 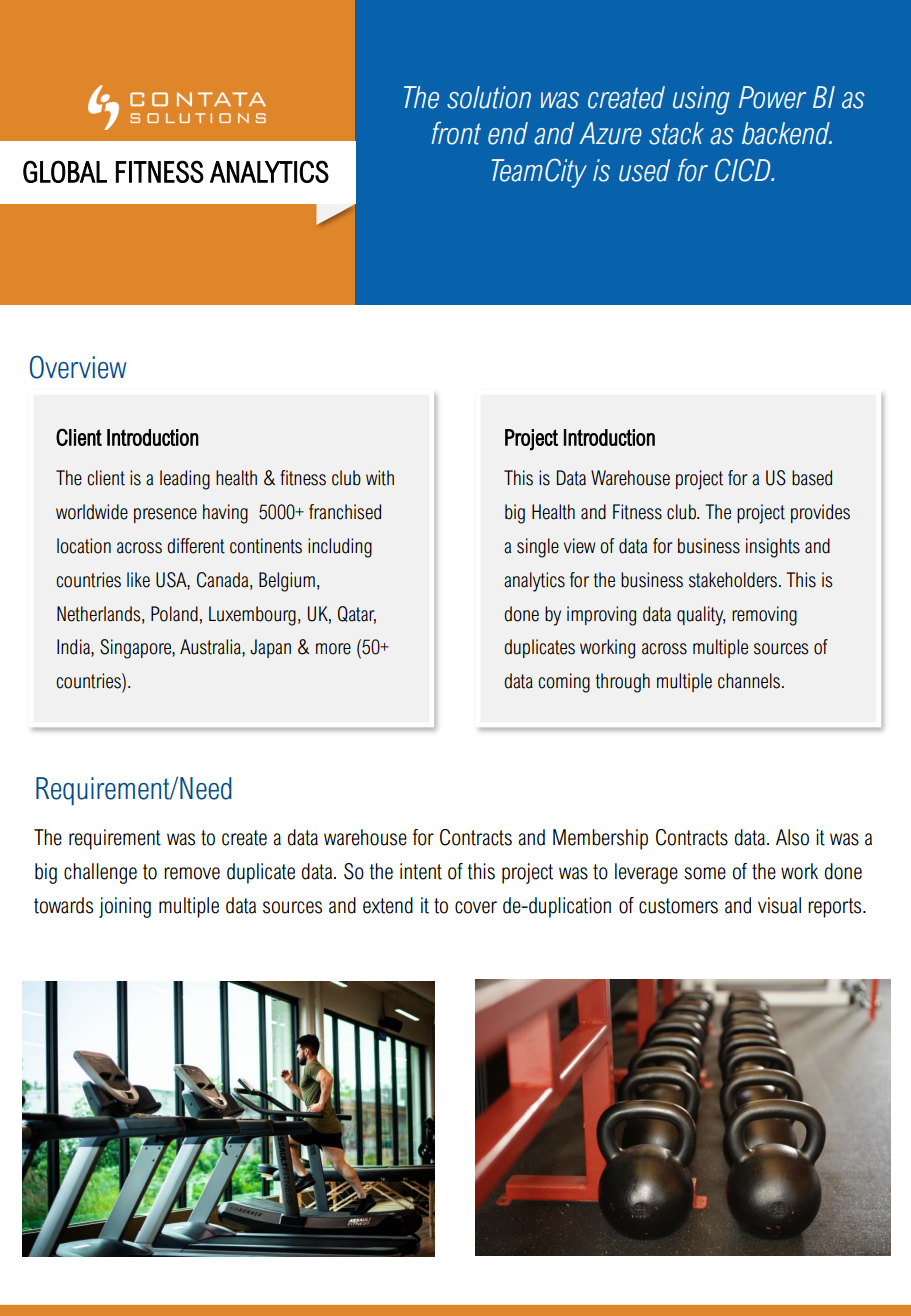 What do you see at coordinates (65, 171) in the screenshot?
I see `GLOBAL` at bounding box center [65, 171].
